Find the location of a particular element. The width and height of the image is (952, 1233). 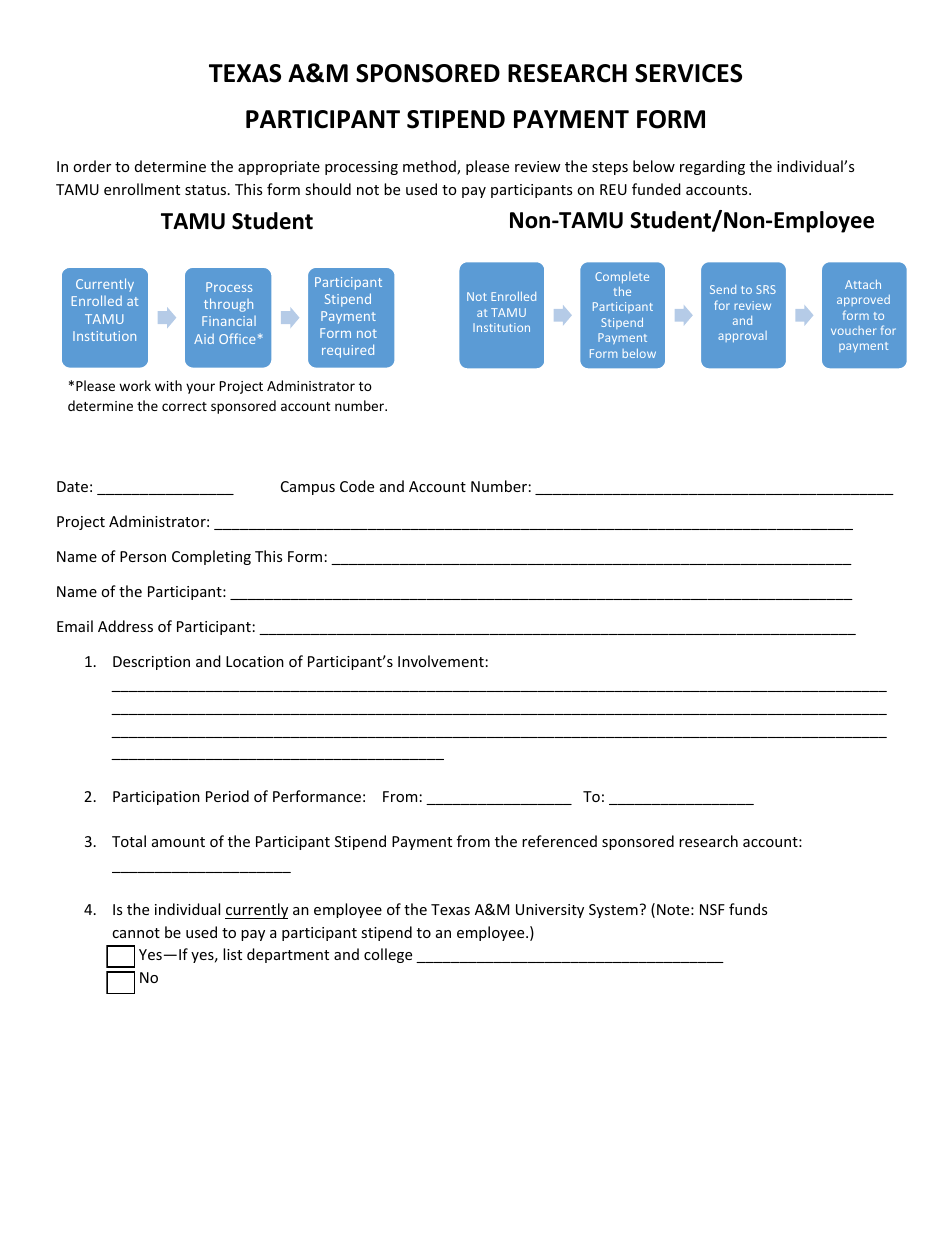

Person is located at coordinates (143, 556).
